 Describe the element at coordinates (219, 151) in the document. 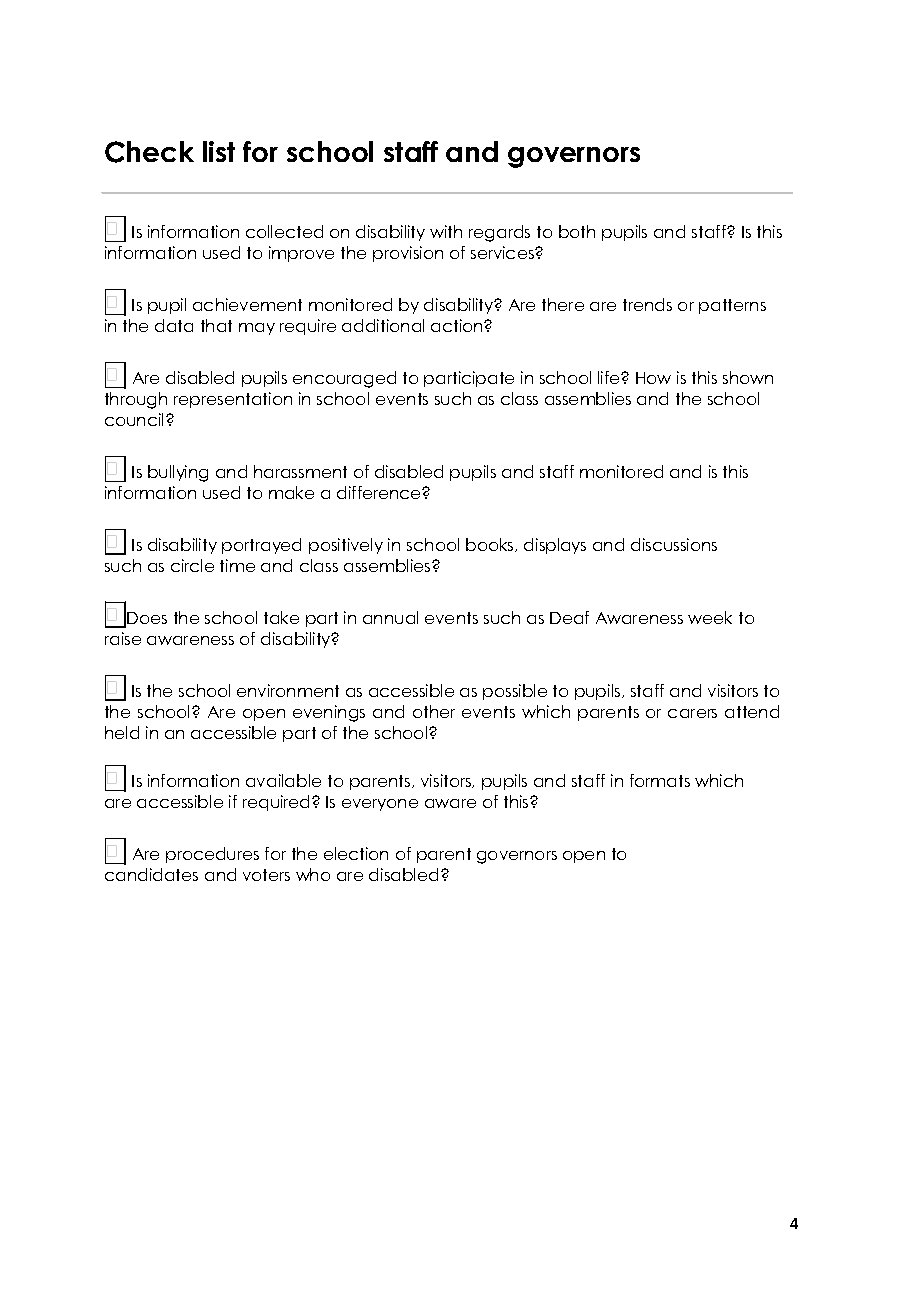

I see `list` at that location.
